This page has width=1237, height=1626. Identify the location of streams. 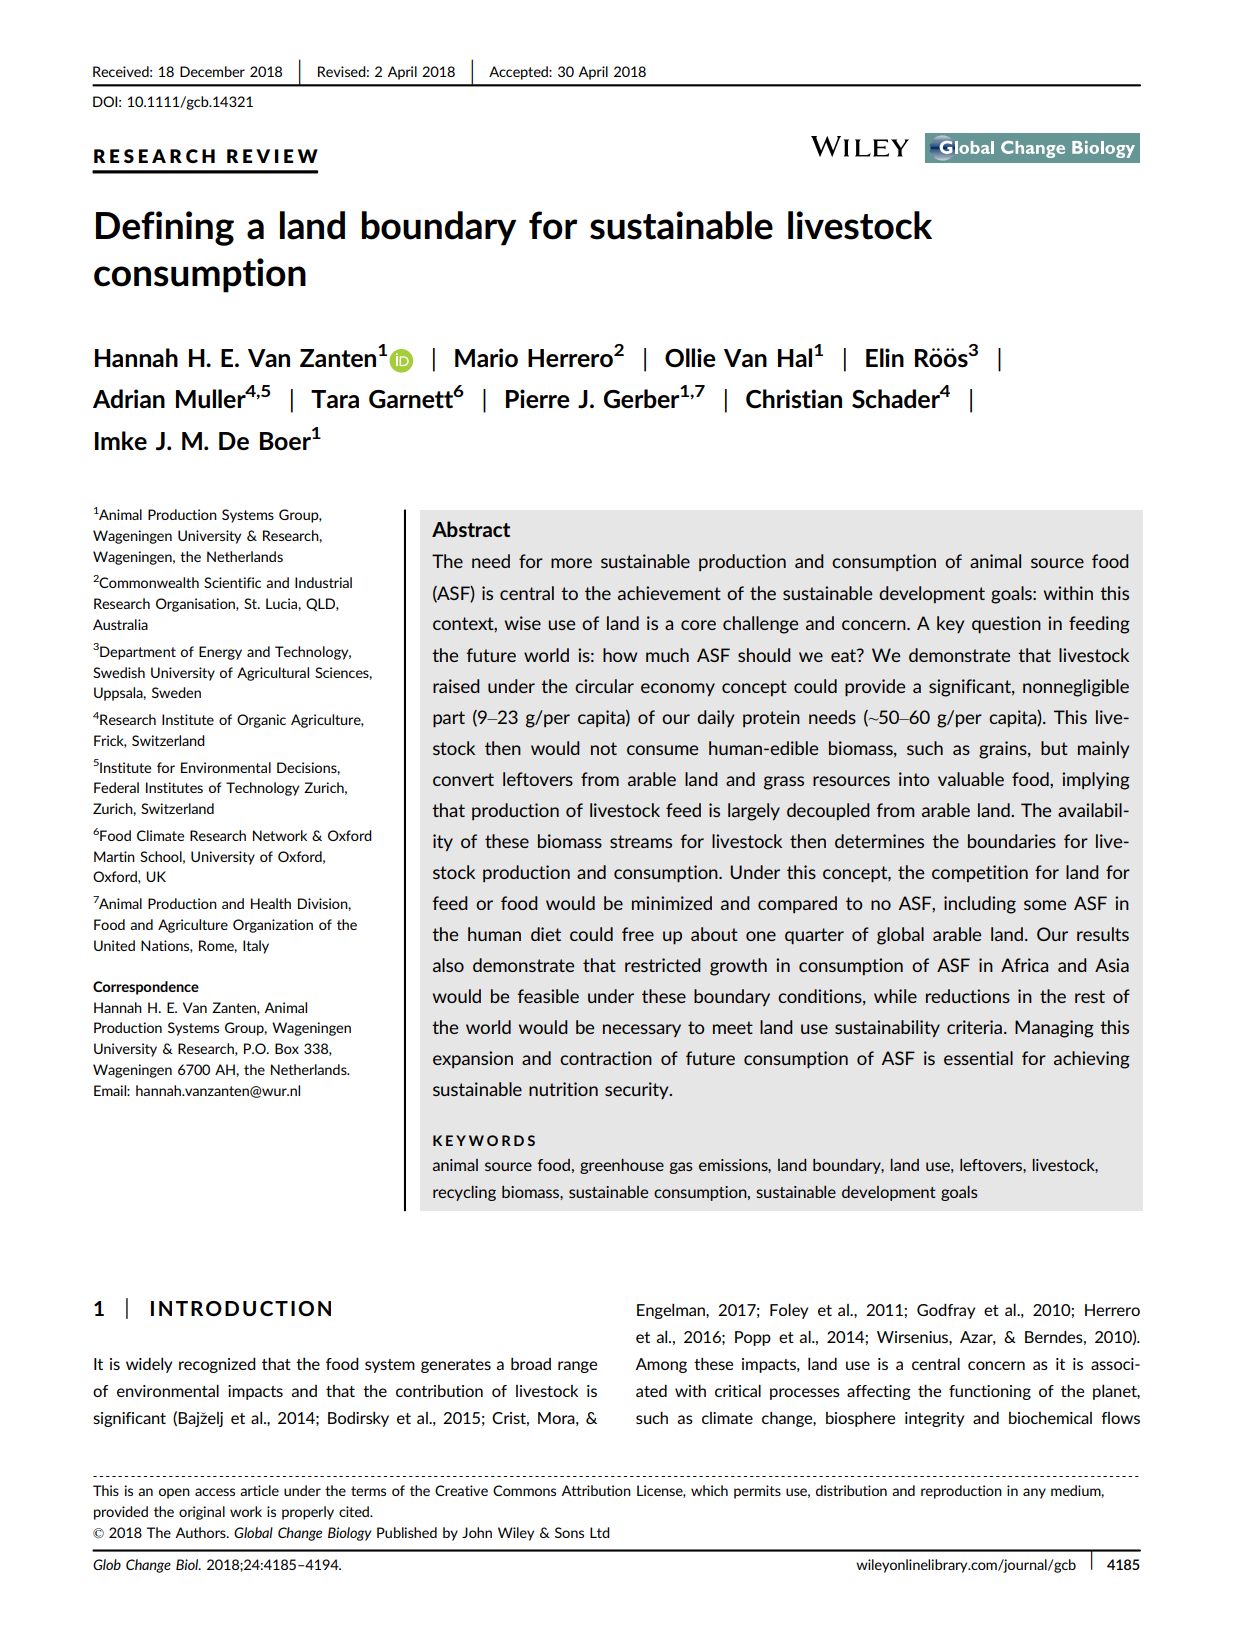
(641, 841).
